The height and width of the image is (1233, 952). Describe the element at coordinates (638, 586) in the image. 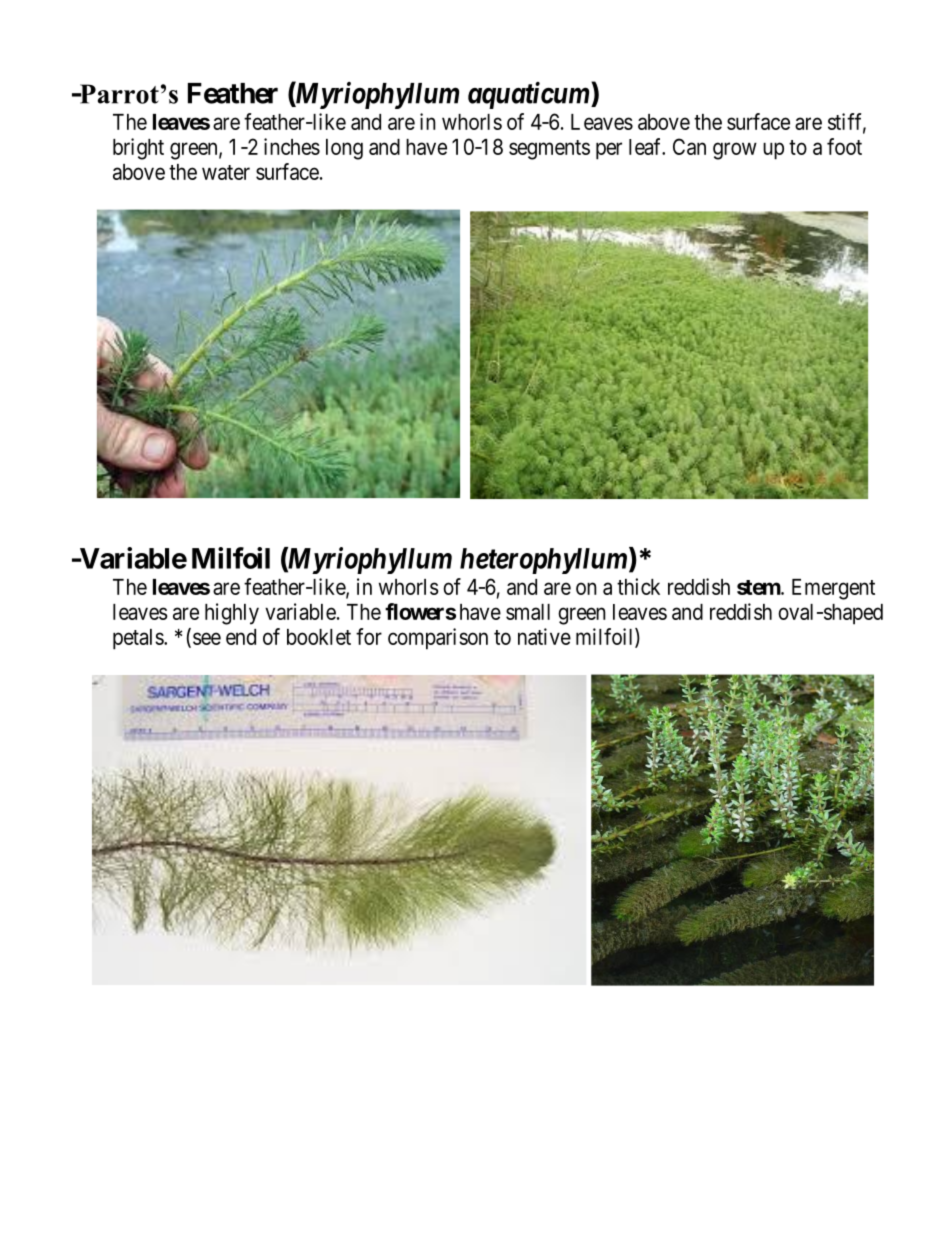

I see `thick` at that location.
